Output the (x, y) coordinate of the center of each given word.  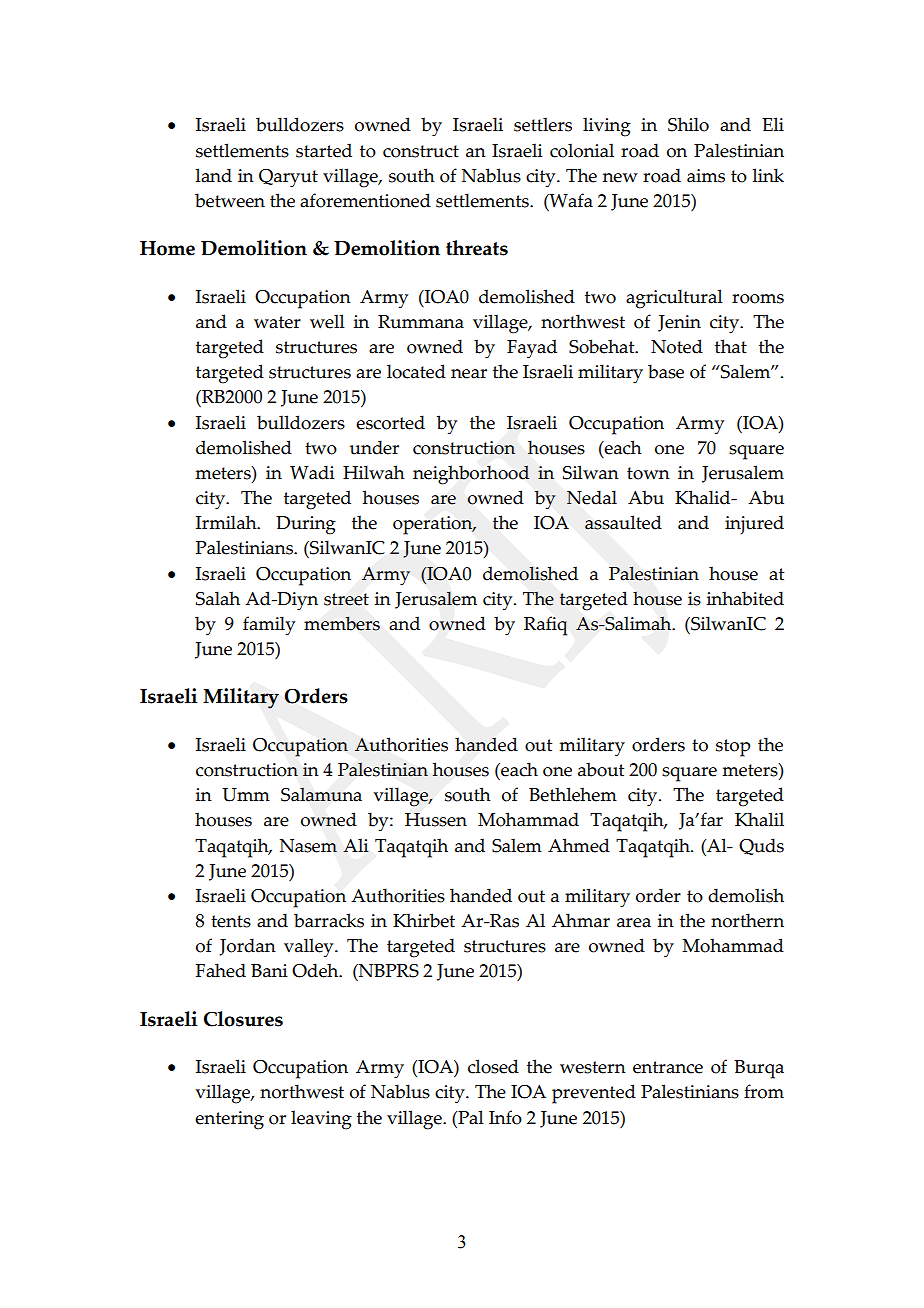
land (213, 175)
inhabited (745, 598)
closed (493, 1066)
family (269, 626)
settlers (543, 124)
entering (229, 1120)
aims (706, 176)
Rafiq (545, 626)
